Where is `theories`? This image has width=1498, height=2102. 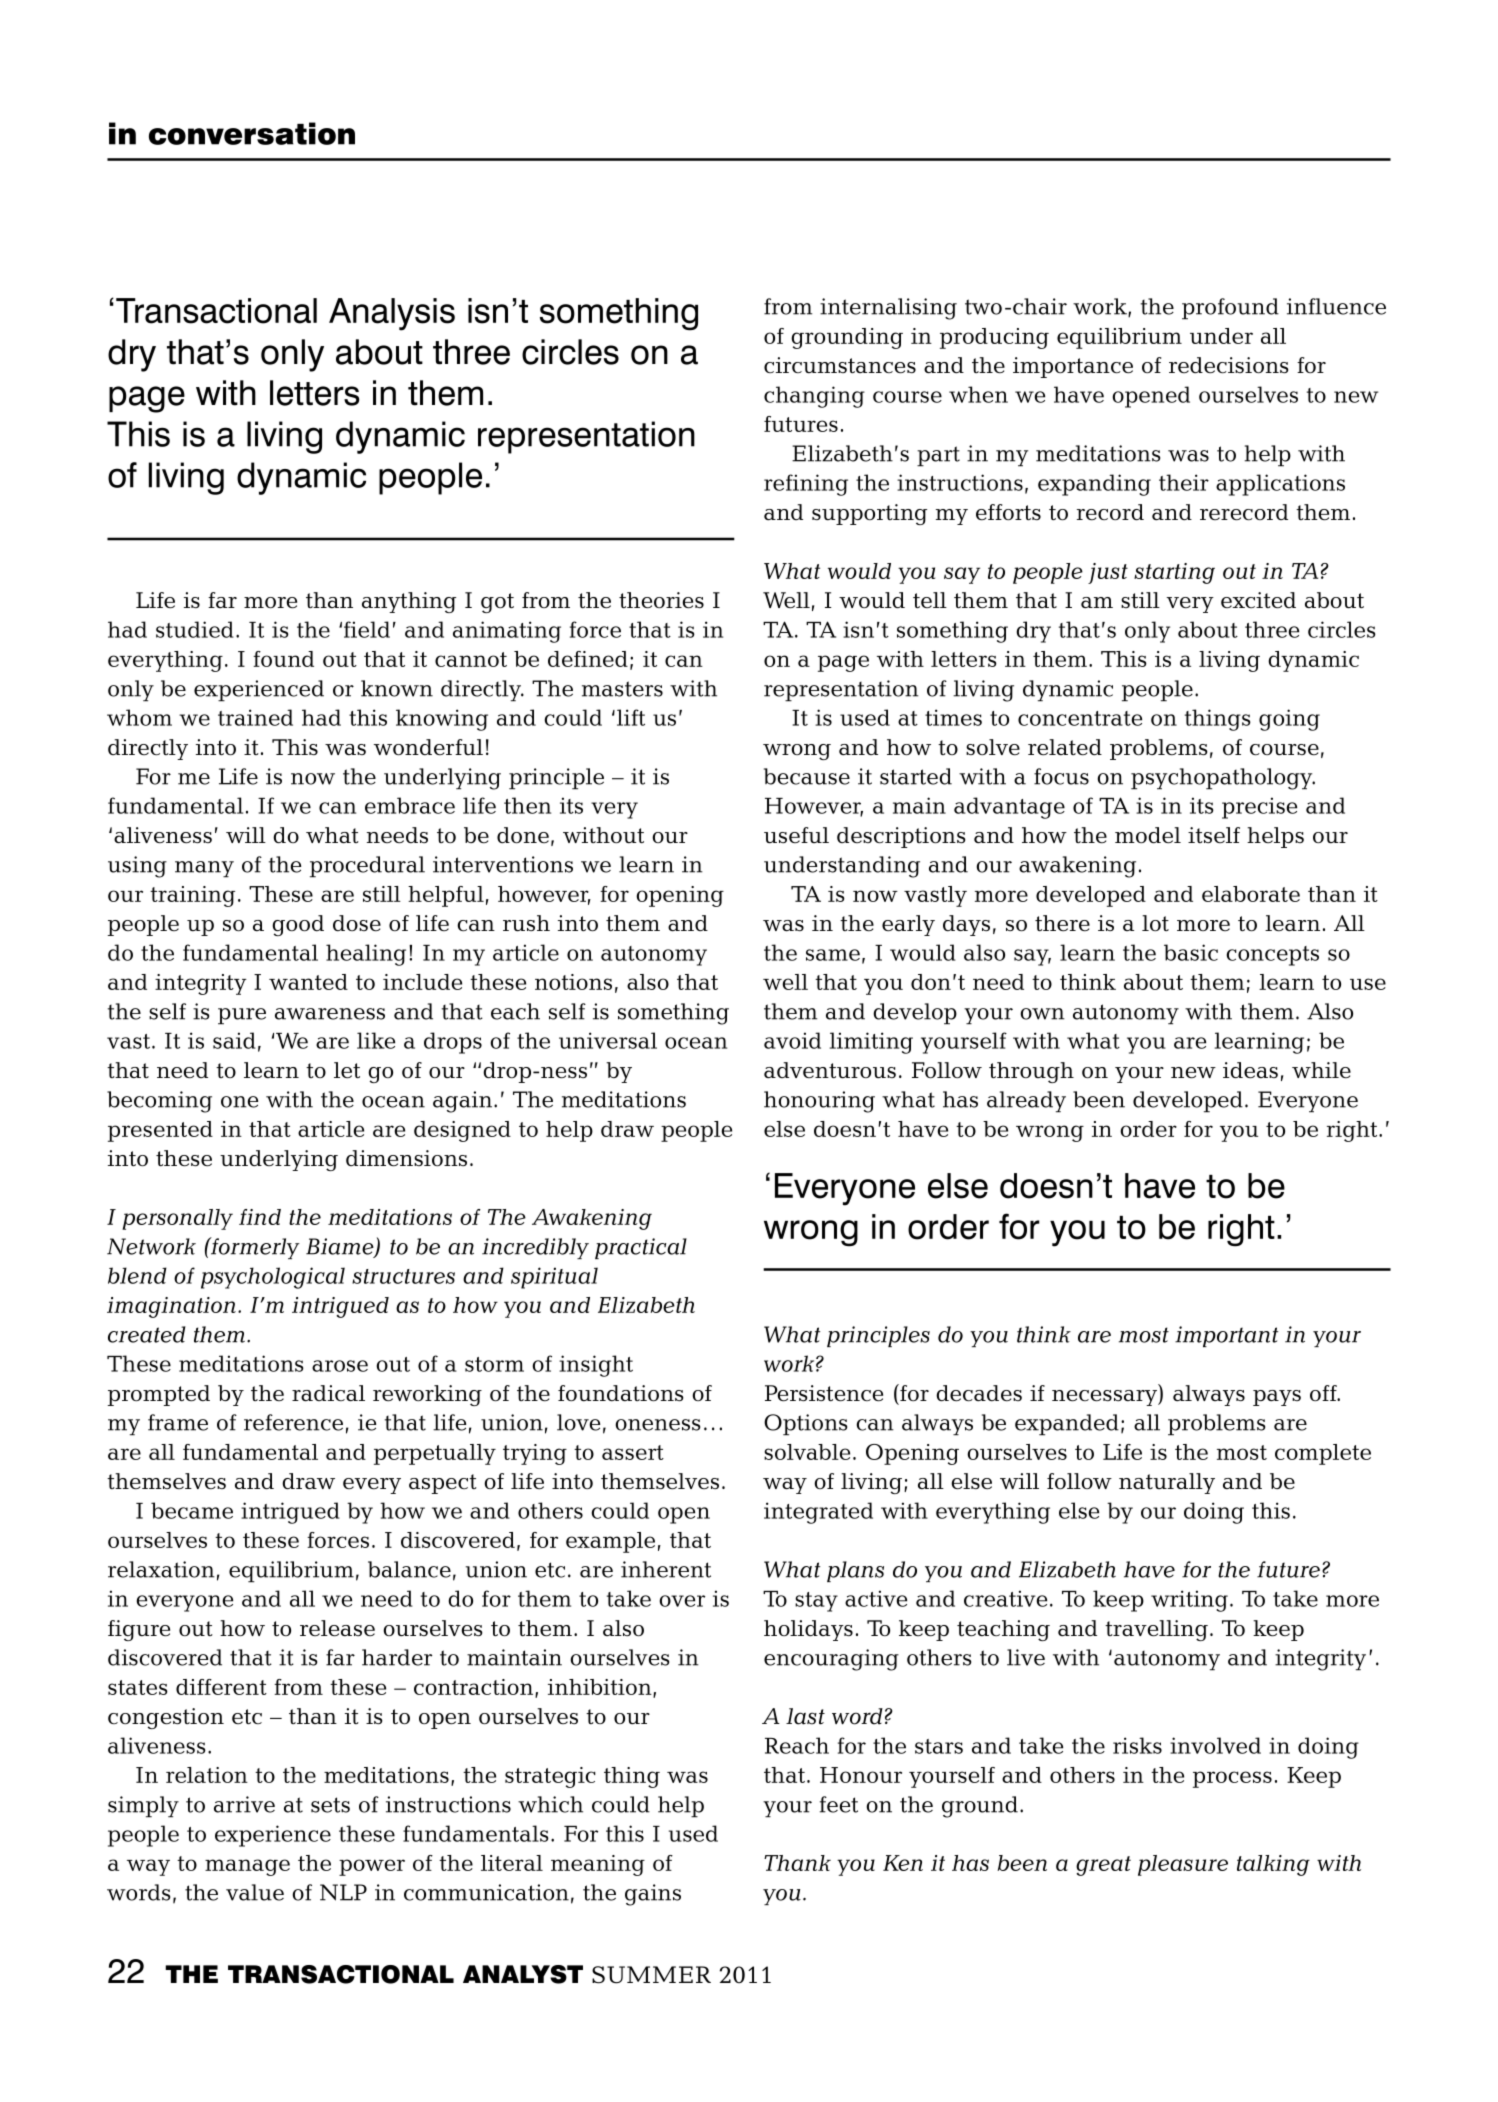 theories is located at coordinates (661, 600).
